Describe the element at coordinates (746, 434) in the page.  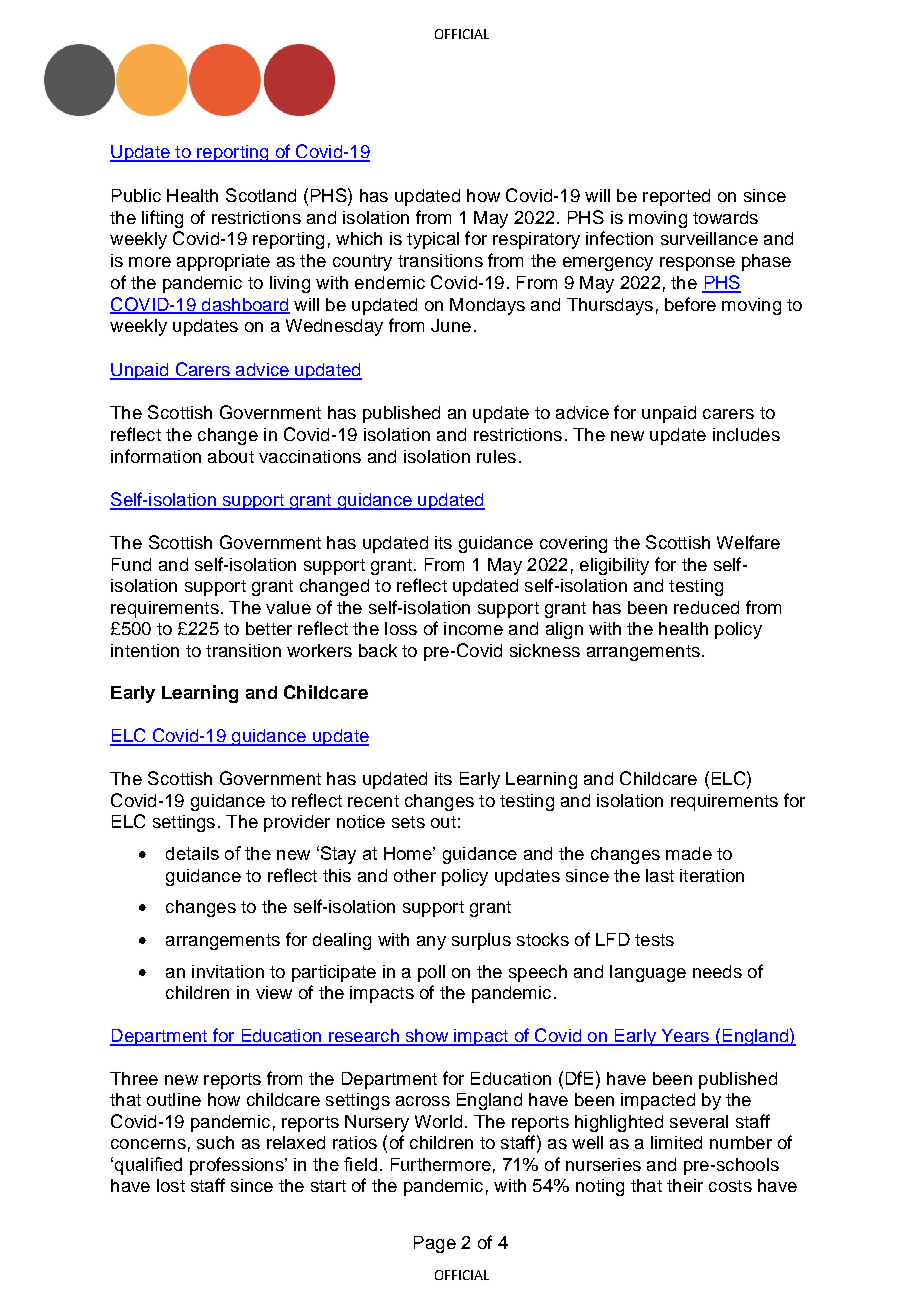
I see `includes` at that location.
